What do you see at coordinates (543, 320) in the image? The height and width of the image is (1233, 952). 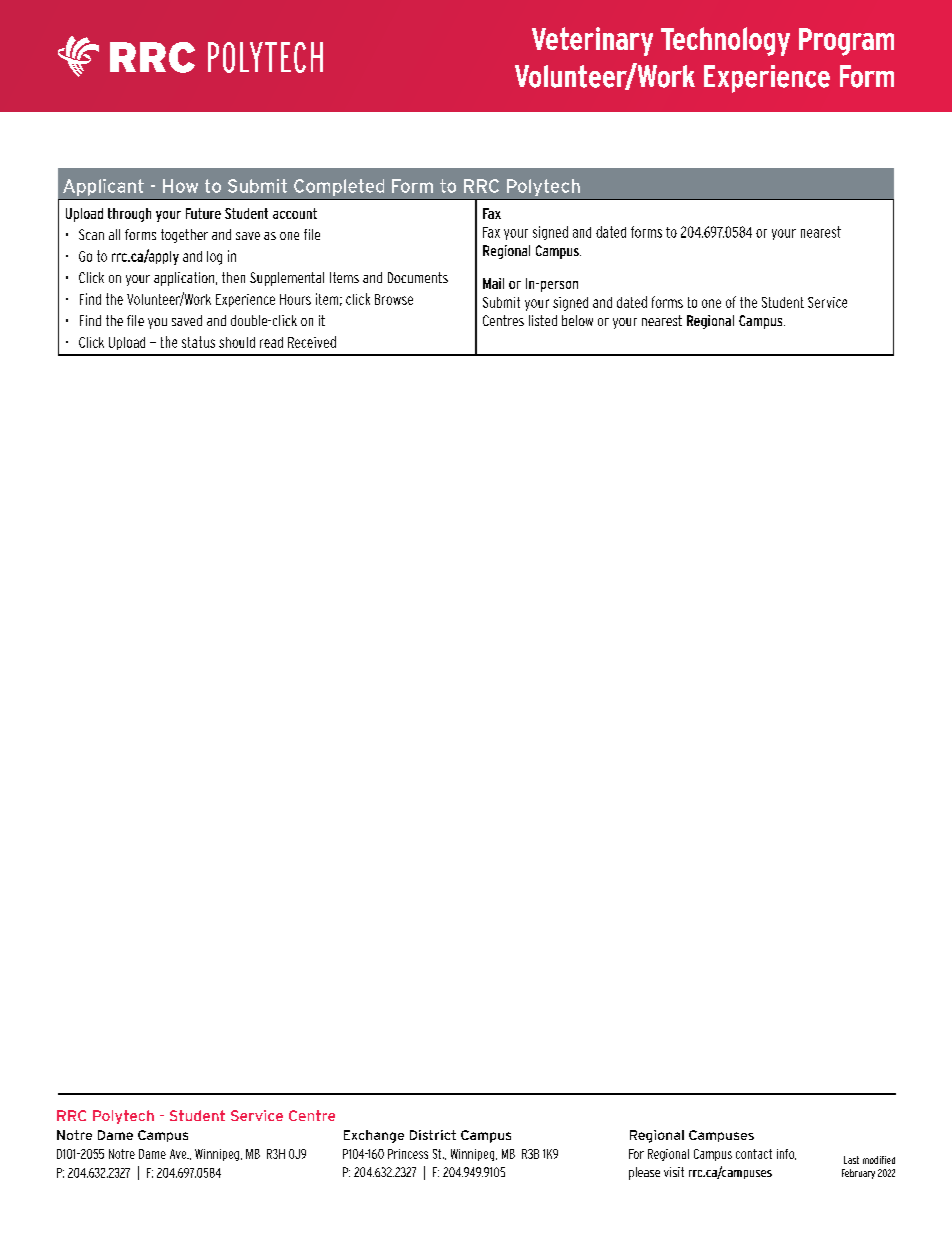 I see `listed` at bounding box center [543, 320].
